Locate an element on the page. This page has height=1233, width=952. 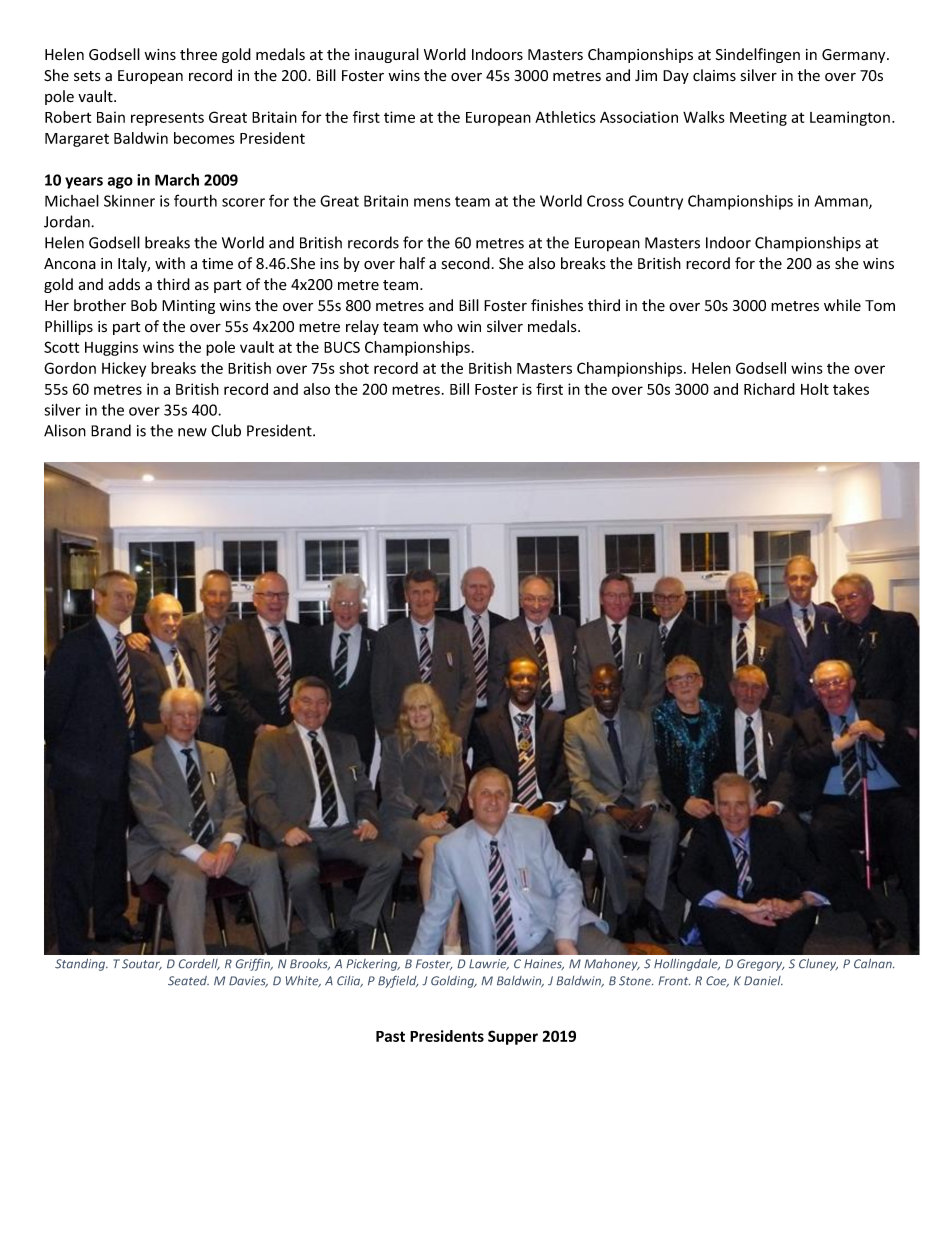
Daniel is located at coordinates (763, 981).
